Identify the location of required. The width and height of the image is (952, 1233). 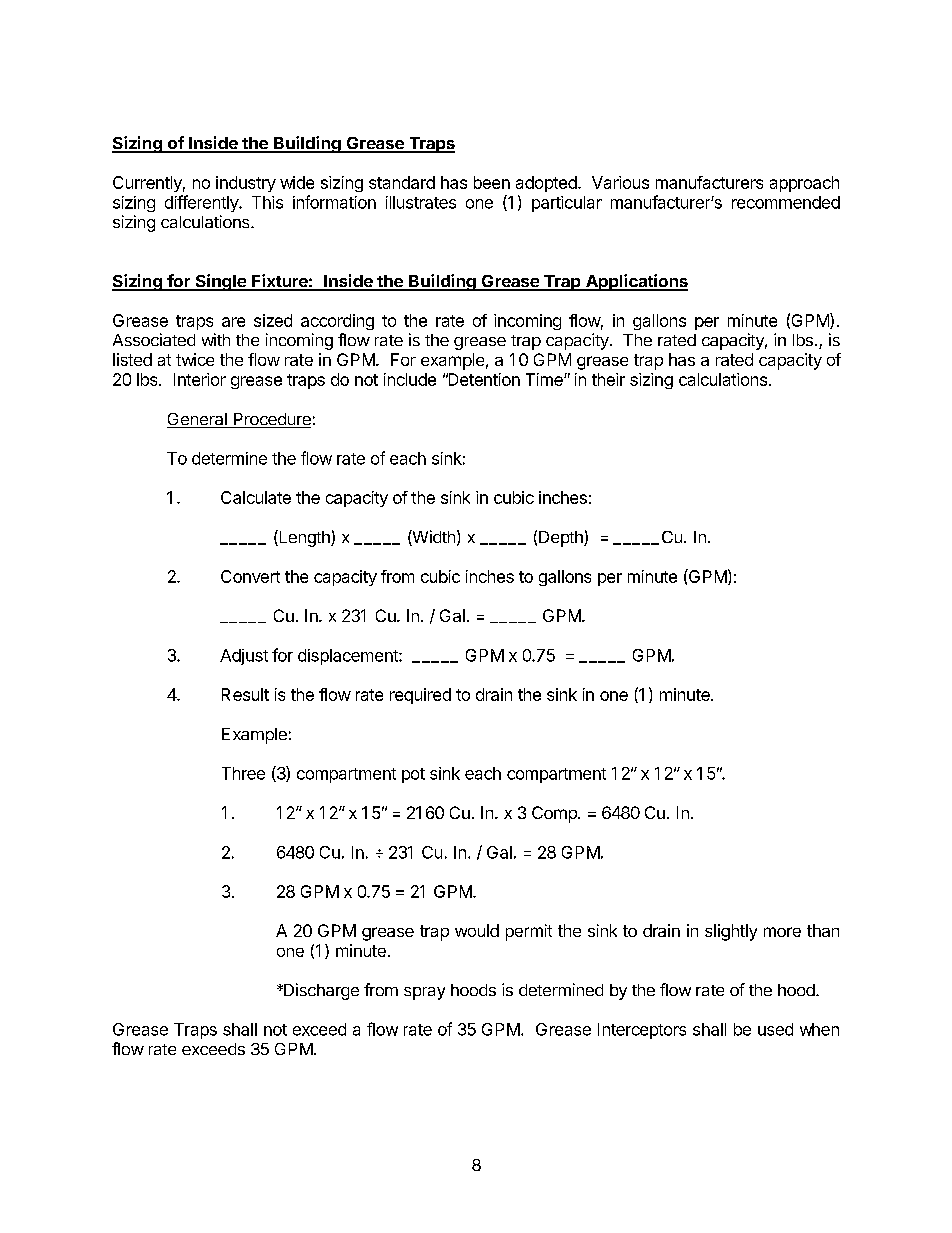
(420, 696).
